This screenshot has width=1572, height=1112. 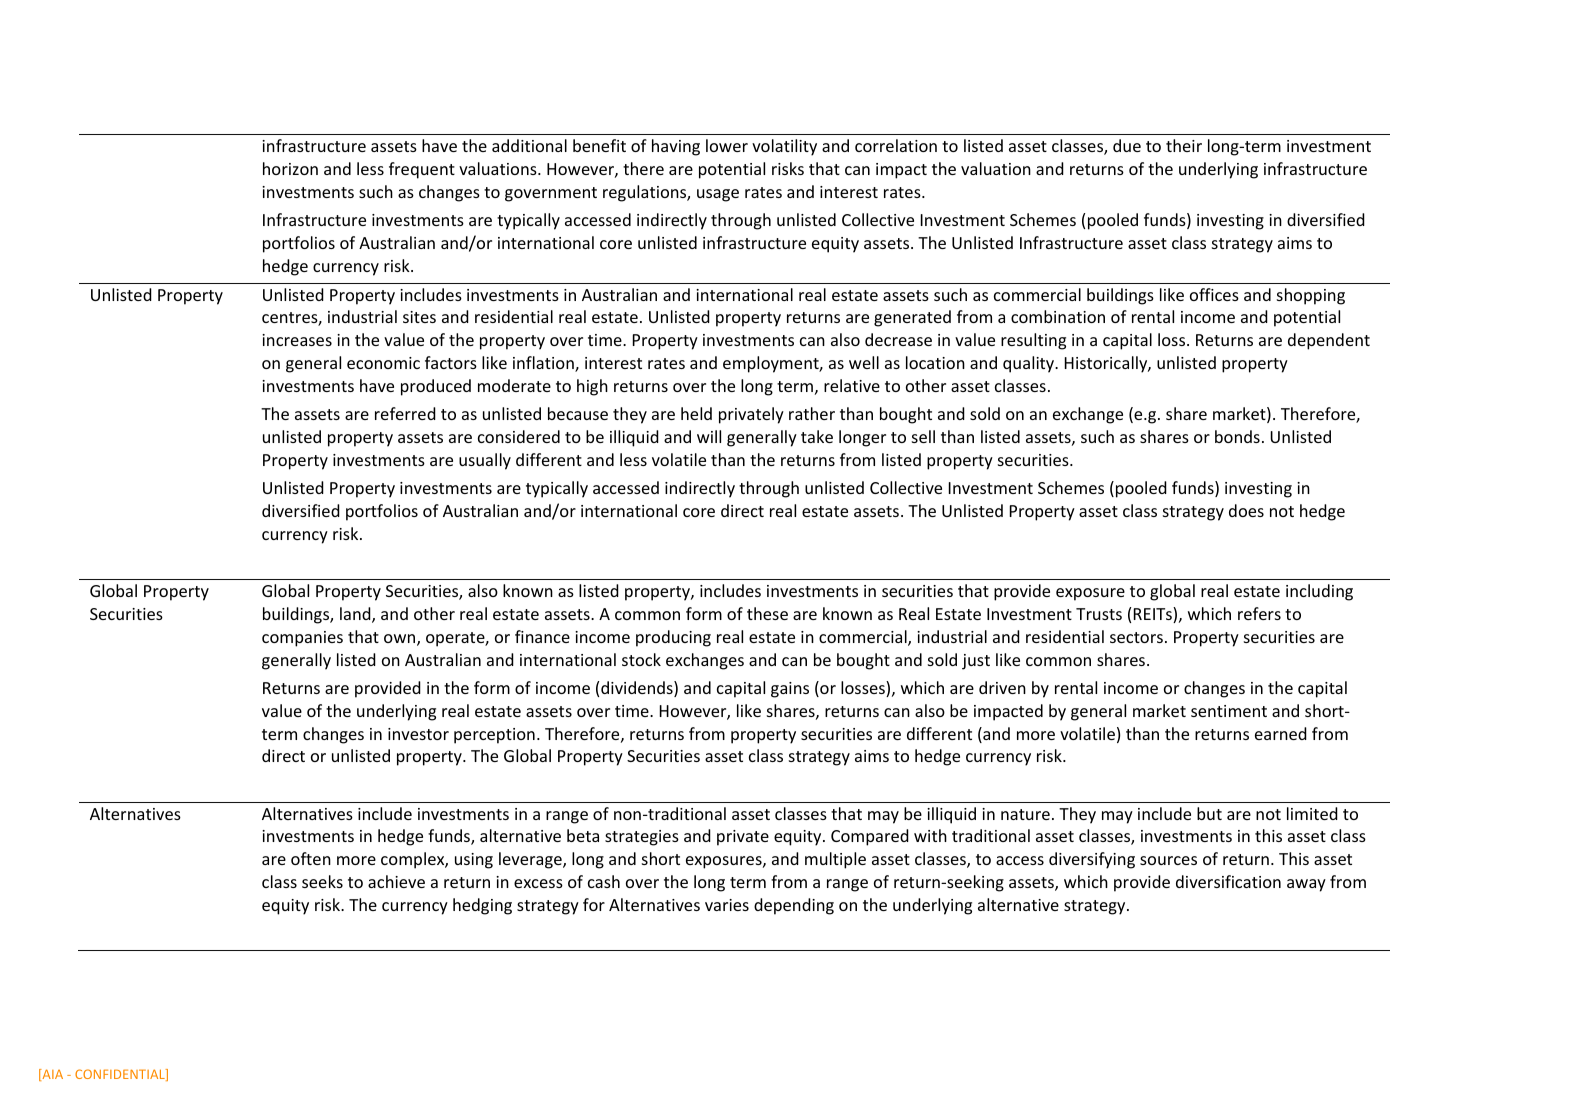 What do you see at coordinates (1228, 881) in the screenshot?
I see `diversification` at bounding box center [1228, 881].
